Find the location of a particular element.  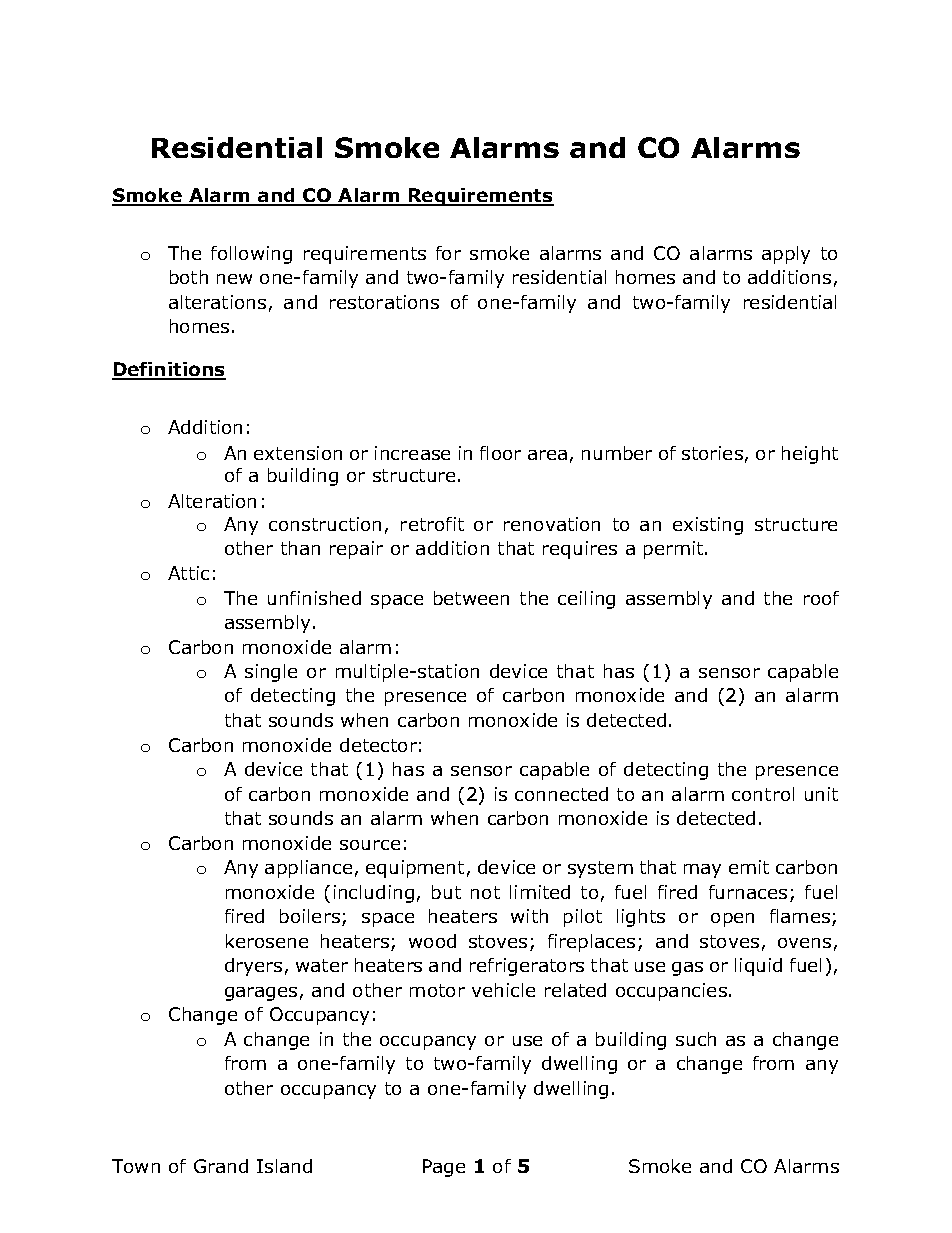

not is located at coordinates (485, 892).
